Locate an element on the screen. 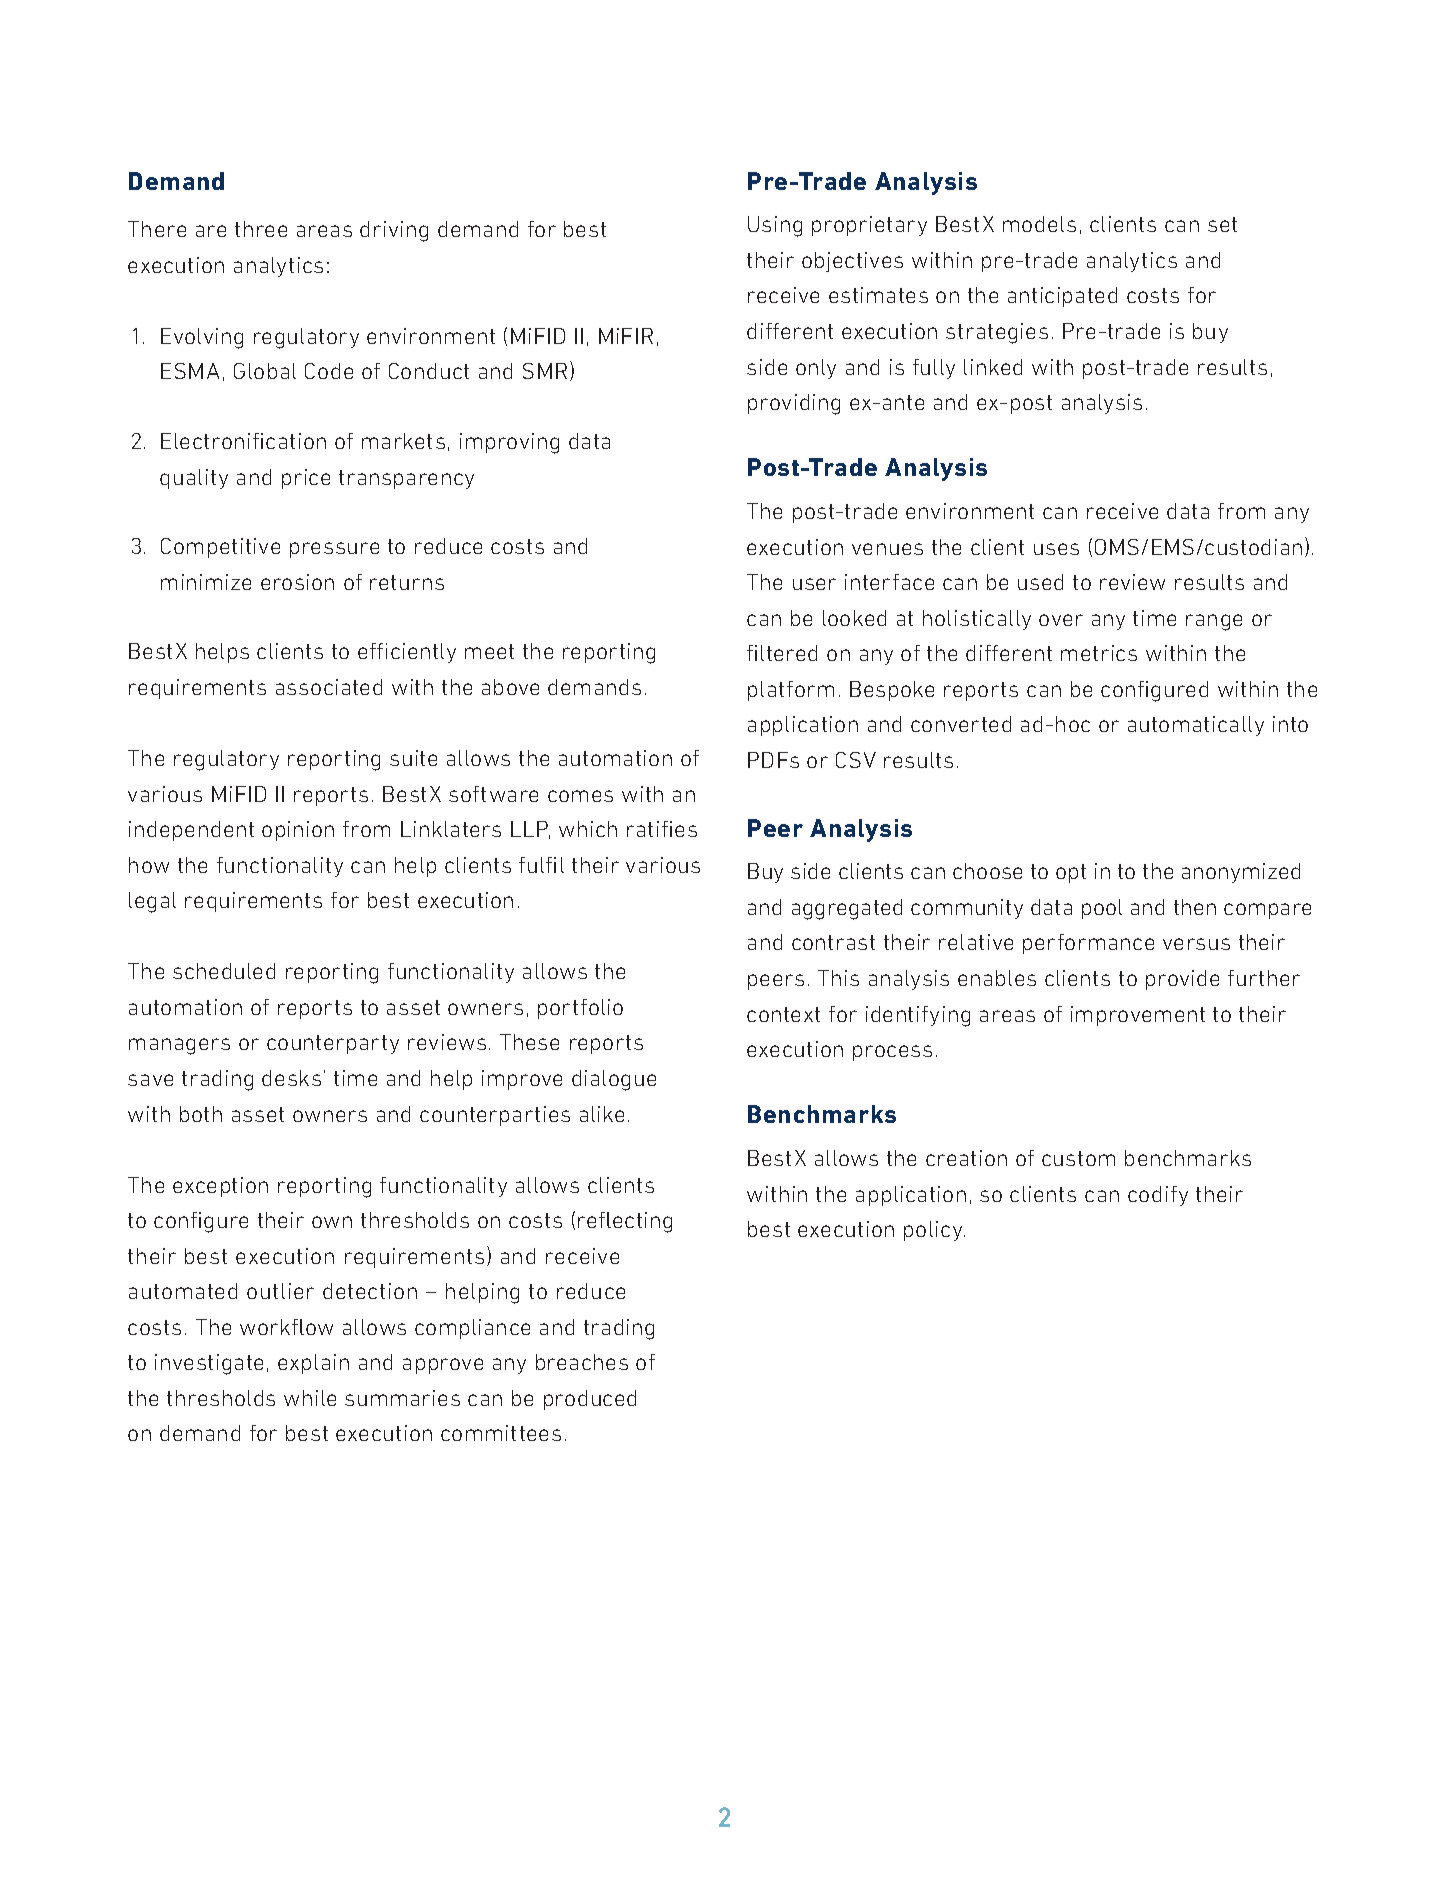  three is located at coordinates (261, 229).
